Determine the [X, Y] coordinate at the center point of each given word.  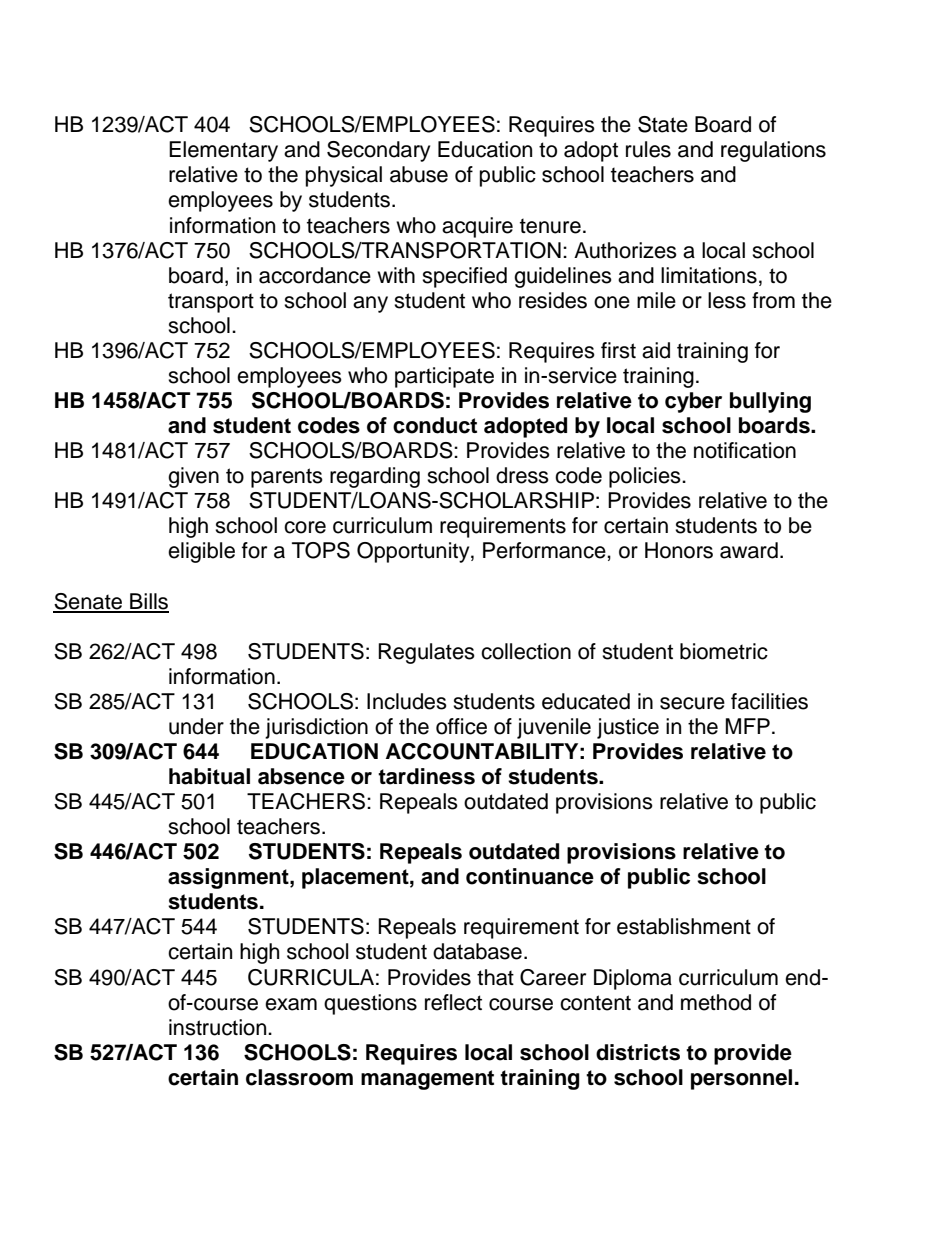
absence [301, 776]
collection [526, 651]
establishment [684, 926]
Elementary [223, 151]
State [663, 124]
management [427, 1080]
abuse [419, 174]
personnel [741, 1079]
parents [287, 478]
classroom [299, 1077]
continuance [530, 876]
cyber [693, 402]
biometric [724, 651]
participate [444, 377]
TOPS [321, 550]
